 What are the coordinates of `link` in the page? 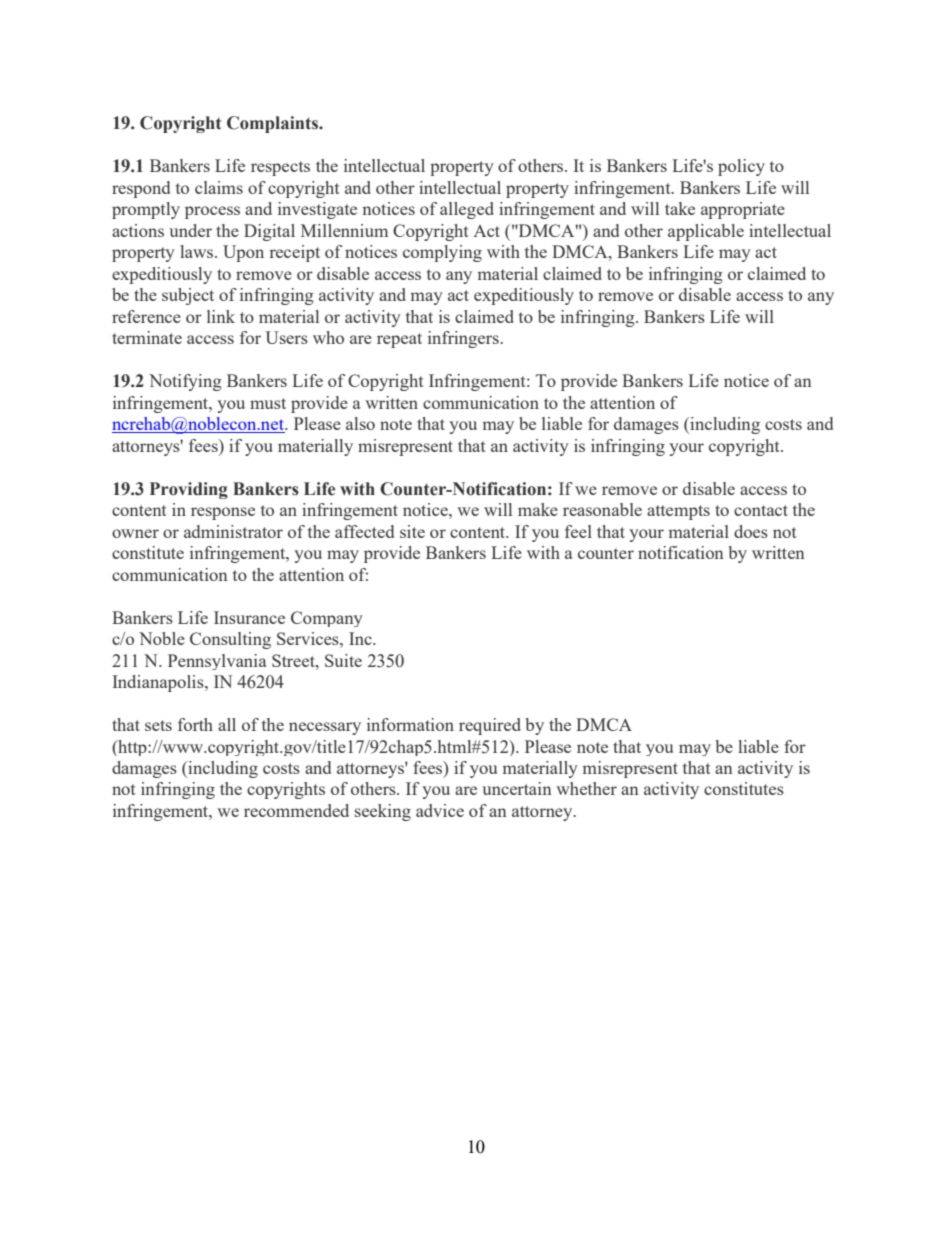 It's located at (221, 316).
